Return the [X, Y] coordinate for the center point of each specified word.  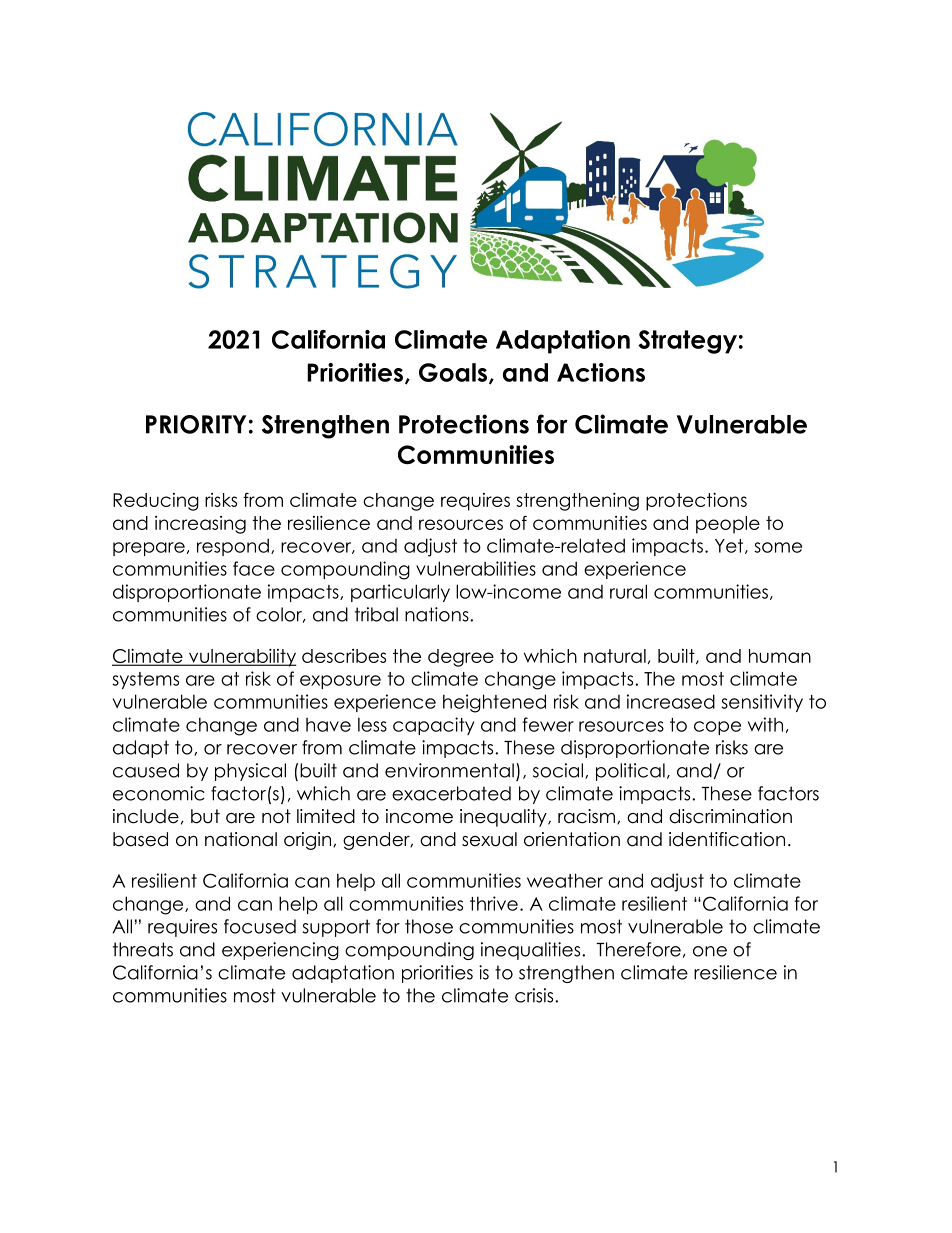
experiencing [280, 951]
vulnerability [242, 657]
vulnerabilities [476, 568]
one [710, 951]
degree [461, 658]
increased [671, 701]
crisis [535, 995]
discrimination [730, 816]
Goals [453, 372]
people [728, 525]
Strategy [687, 342]
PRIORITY [196, 424]
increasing [200, 525]
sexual [489, 839]
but [205, 816]
